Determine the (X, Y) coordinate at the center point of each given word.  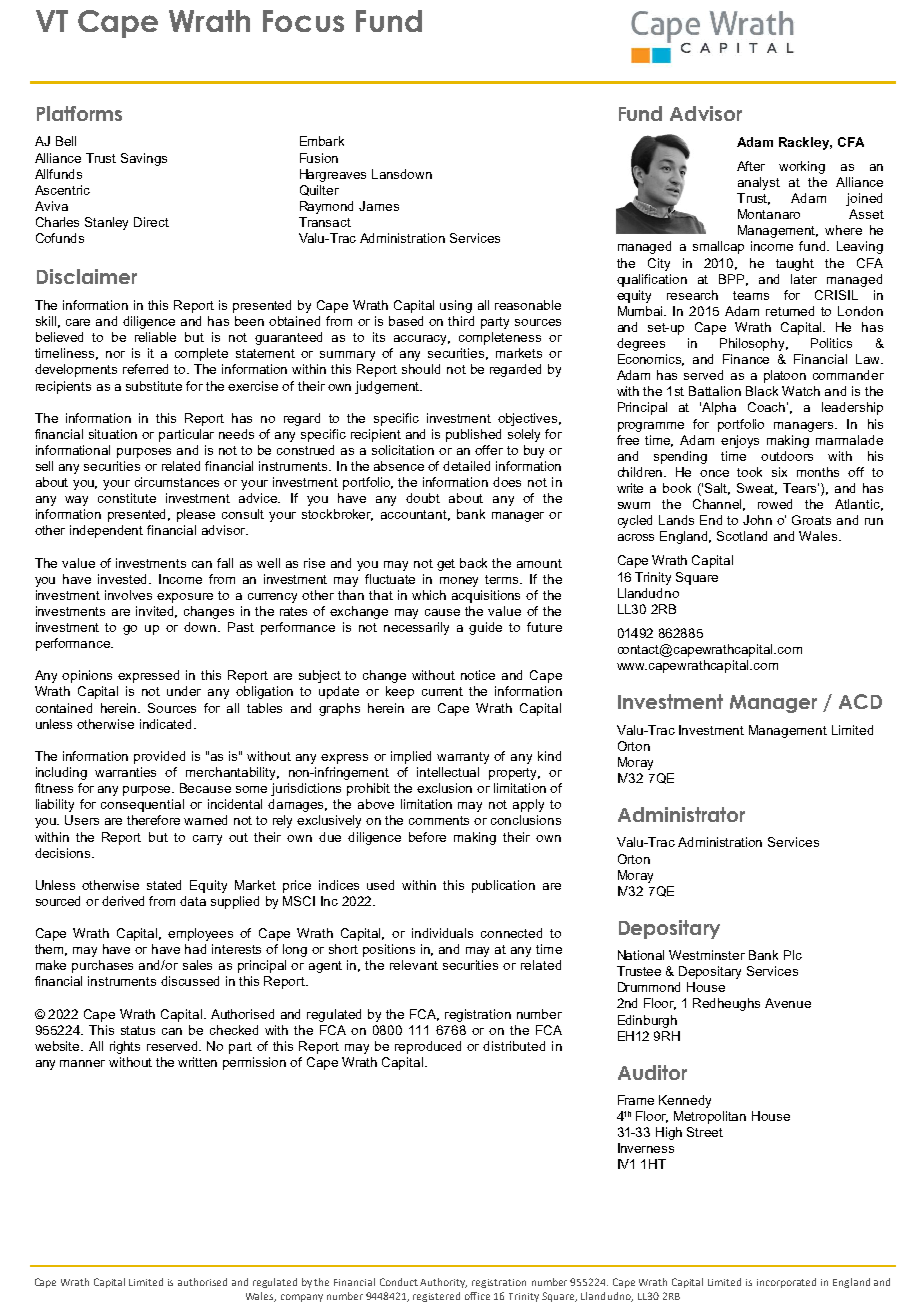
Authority (443, 1283)
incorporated (786, 1283)
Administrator (681, 814)
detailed (466, 466)
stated (164, 885)
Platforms (79, 113)
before (427, 837)
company (302, 1298)
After (751, 166)
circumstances (177, 482)
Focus (303, 21)
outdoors (787, 456)
